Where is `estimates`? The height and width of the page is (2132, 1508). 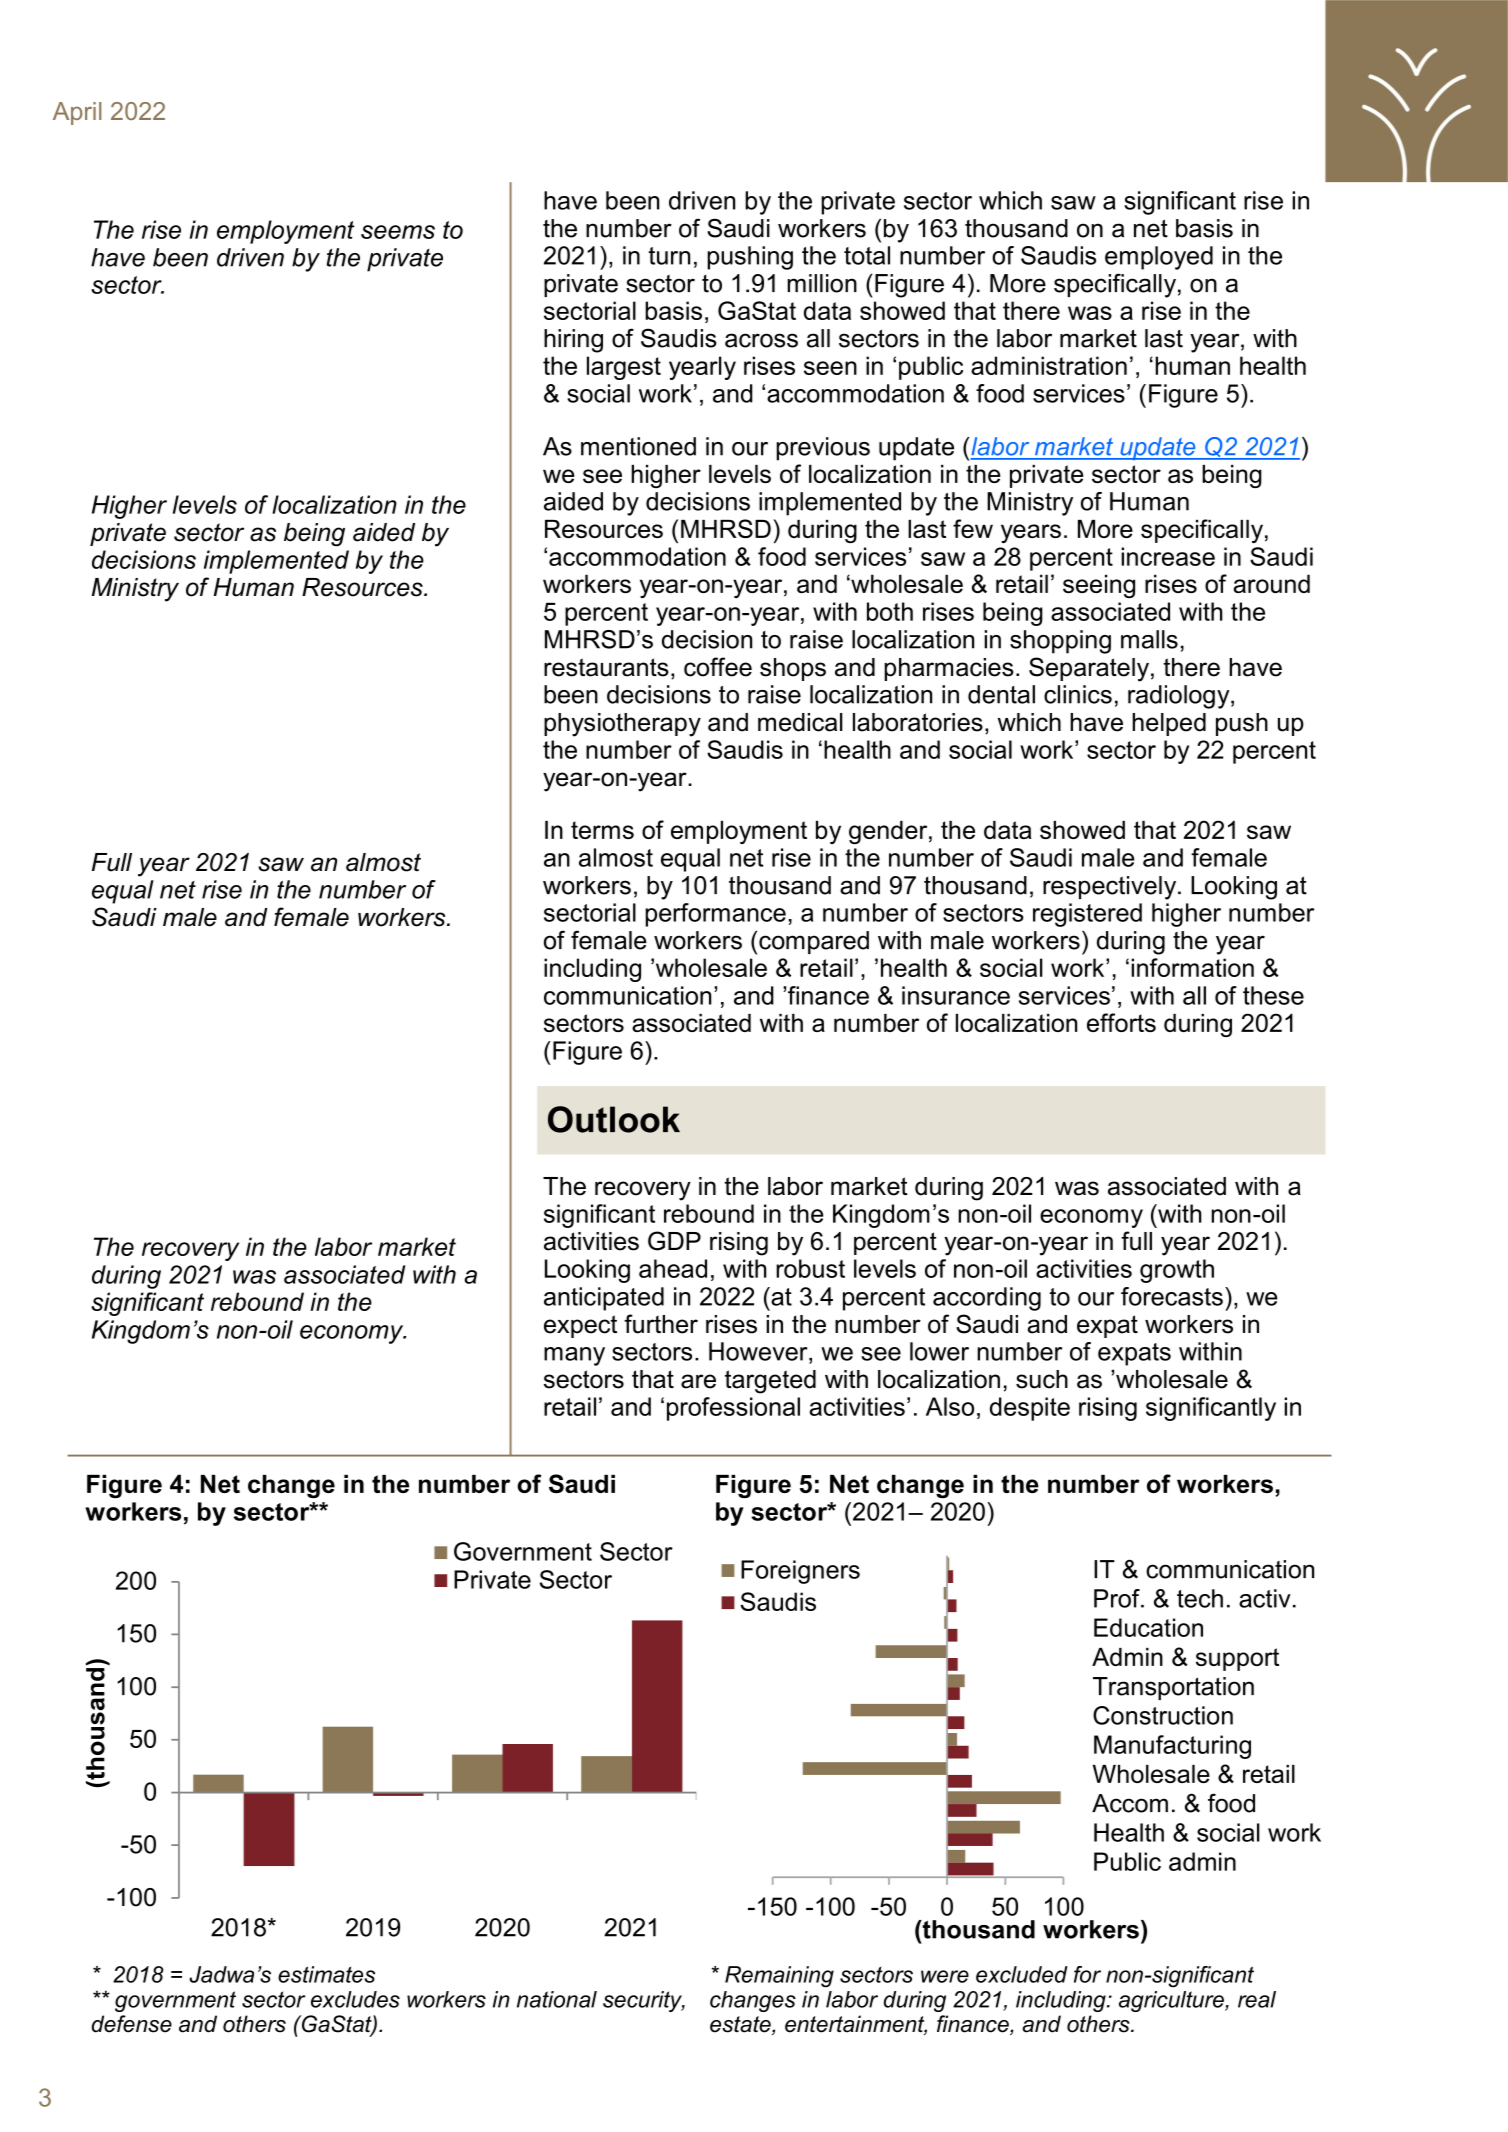
estimates is located at coordinates (326, 1974).
